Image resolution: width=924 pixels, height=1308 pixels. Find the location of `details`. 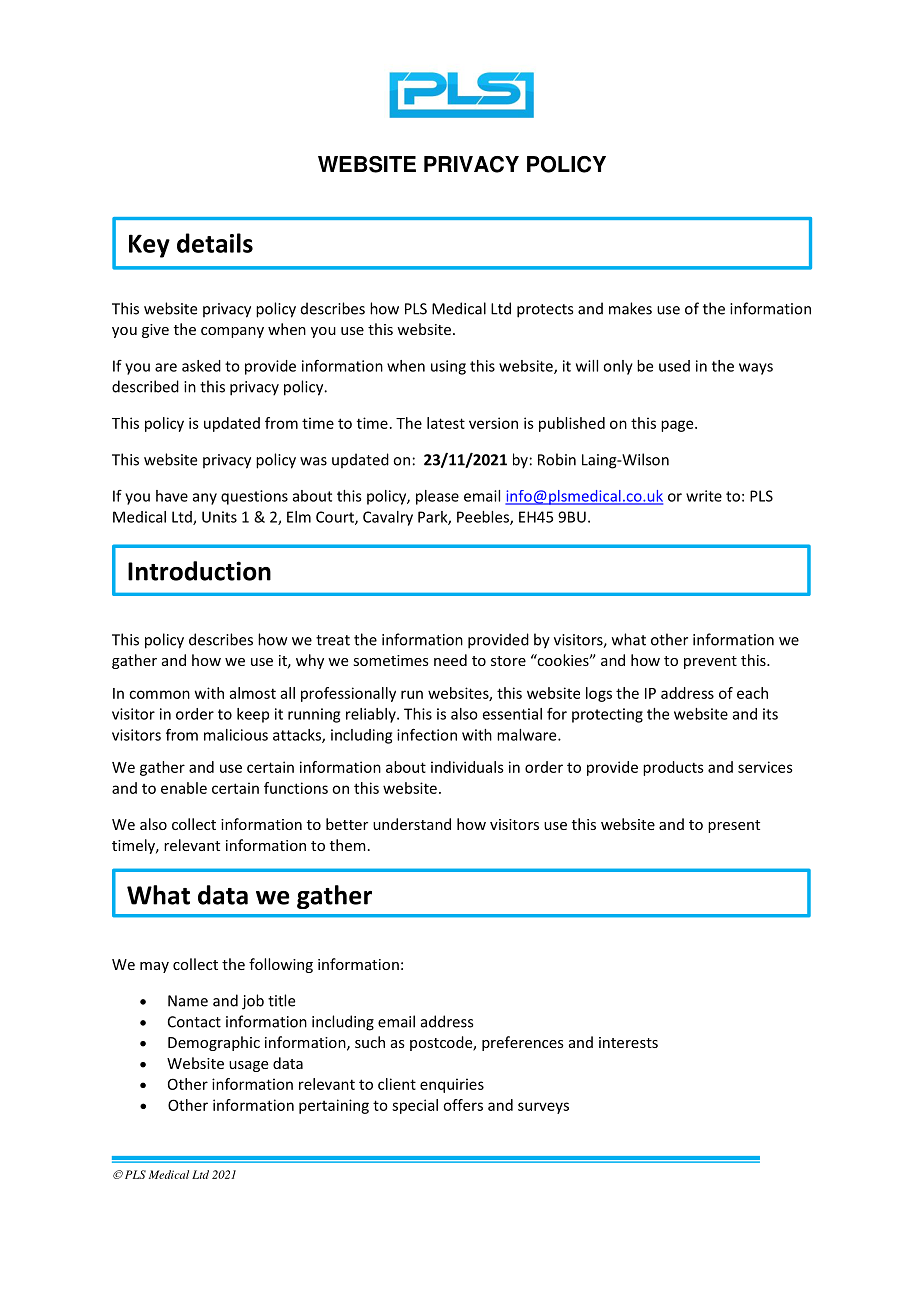

details is located at coordinates (215, 243).
